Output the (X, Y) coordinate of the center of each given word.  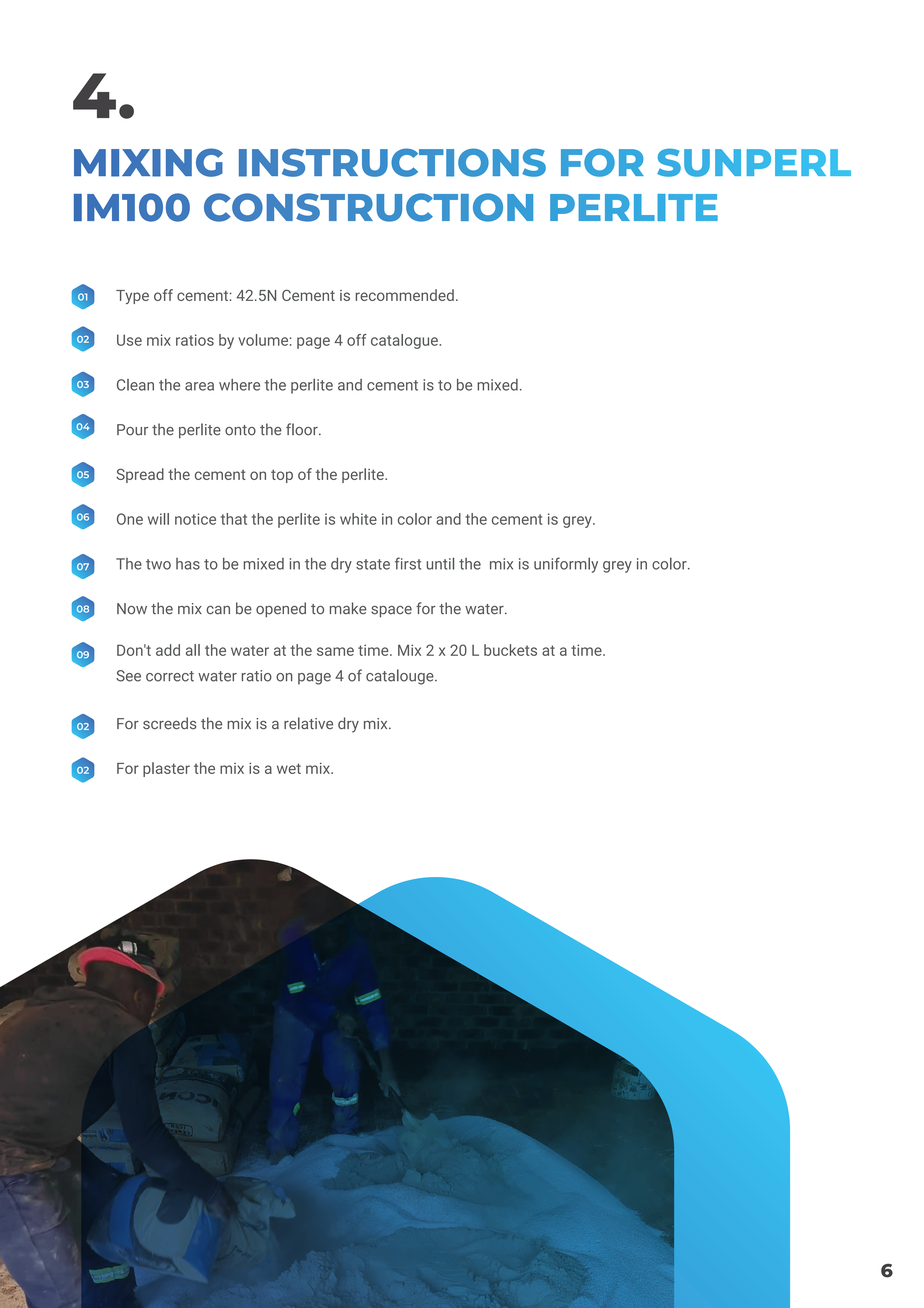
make (348, 608)
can (218, 610)
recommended (405, 295)
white (358, 519)
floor (303, 429)
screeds (169, 723)
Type (132, 297)
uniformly (566, 565)
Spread (140, 475)
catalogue (405, 341)
